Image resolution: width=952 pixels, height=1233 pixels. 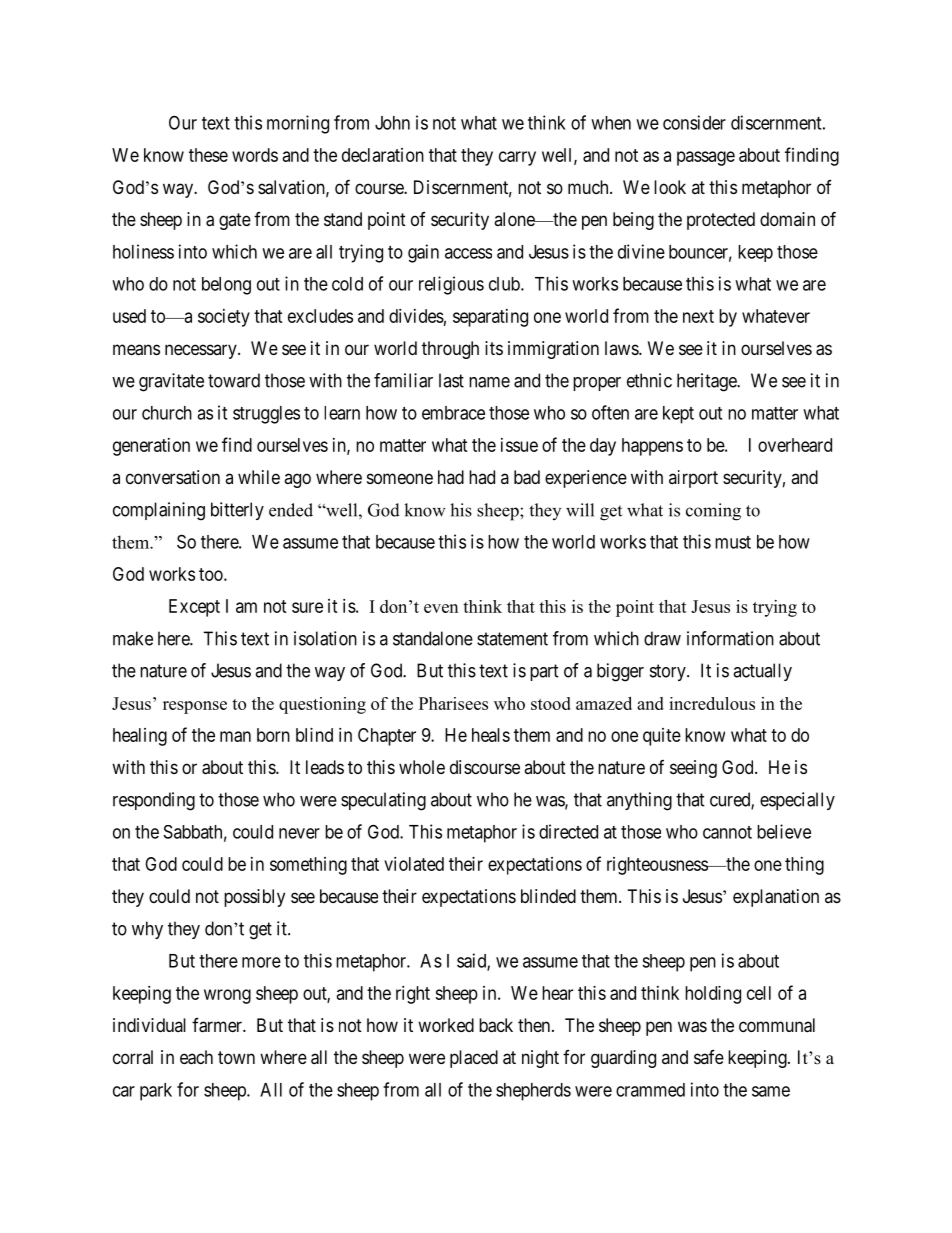 I want to click on carry, so click(x=517, y=158).
